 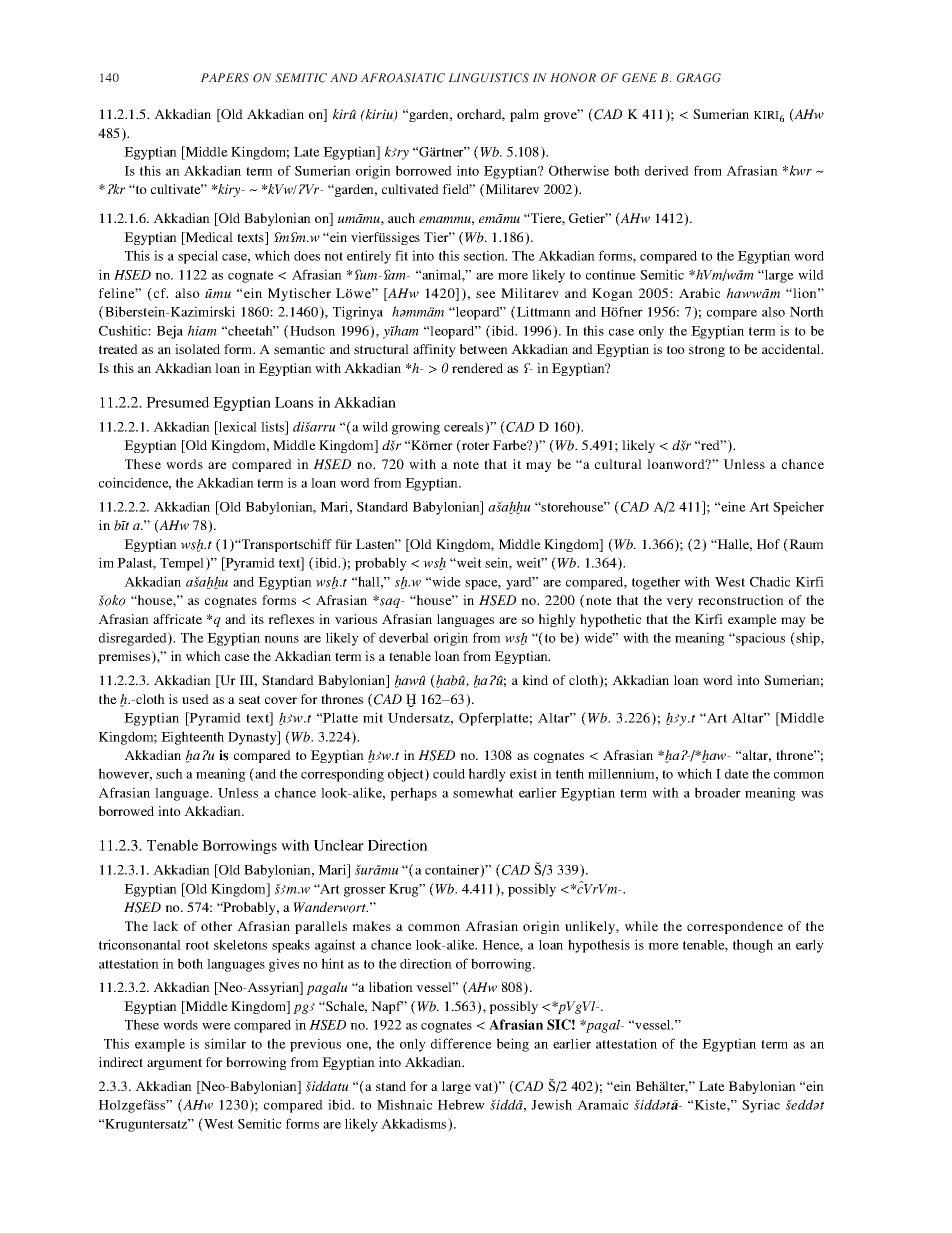 What do you see at coordinates (639, 78) in the image?
I see `GENE` at bounding box center [639, 78].
